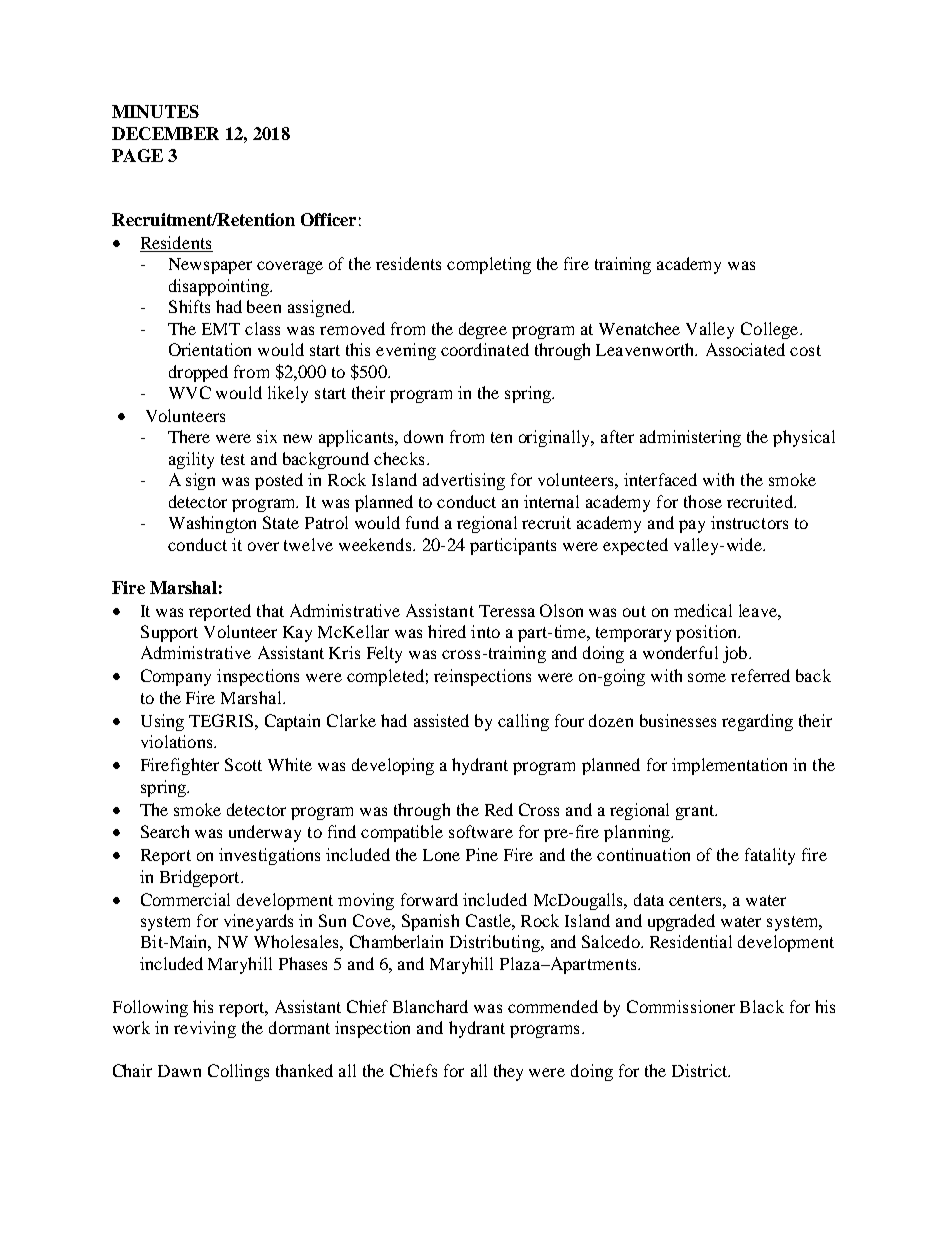  What do you see at coordinates (489, 265) in the image?
I see `completing` at bounding box center [489, 265].
